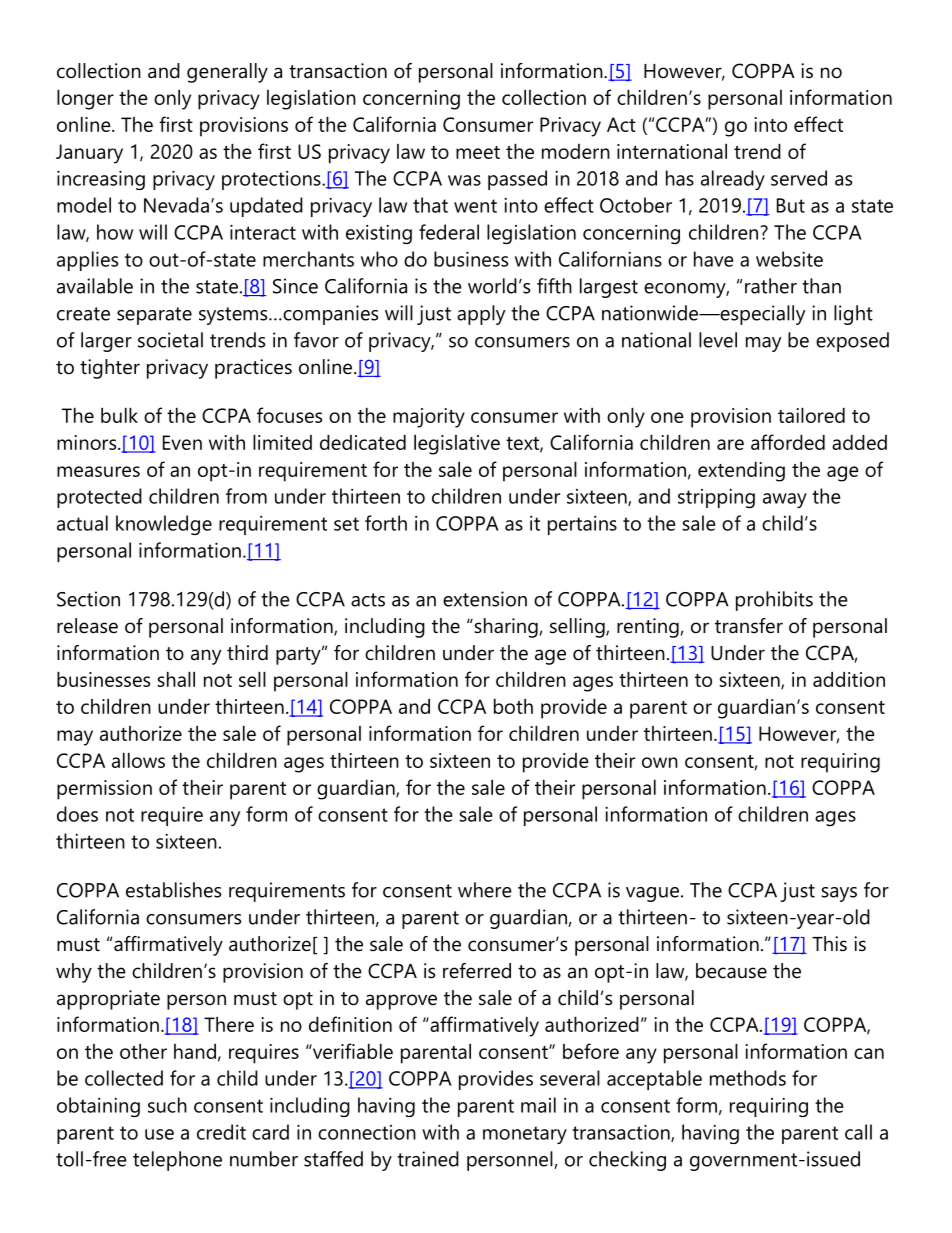 This page has height=1233, width=952. What do you see at coordinates (167, 1105) in the page?
I see `such` at bounding box center [167, 1105].
